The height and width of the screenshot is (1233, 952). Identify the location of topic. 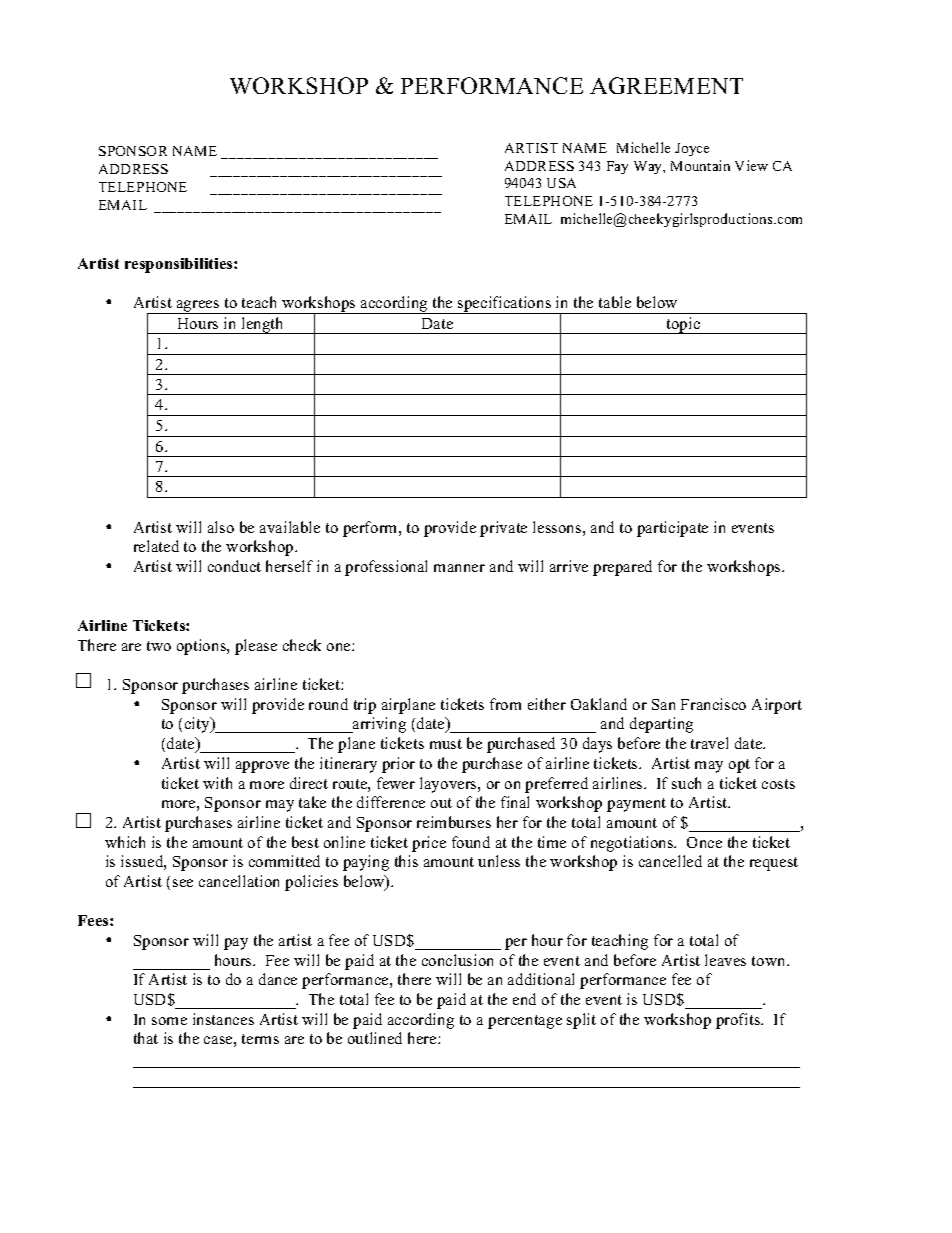
(683, 325).
